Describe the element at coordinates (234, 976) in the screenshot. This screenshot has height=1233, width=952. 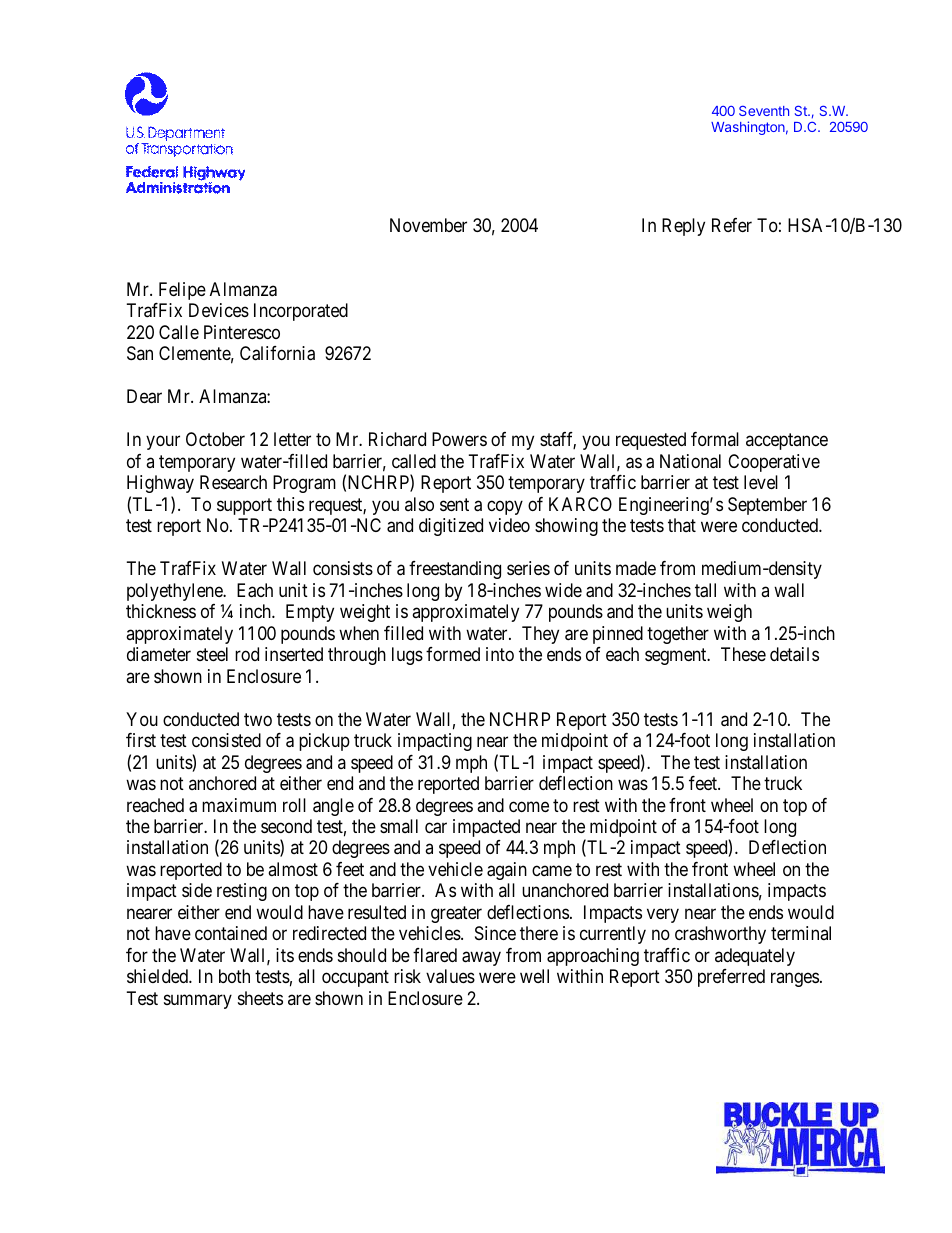
I see `both` at that location.
